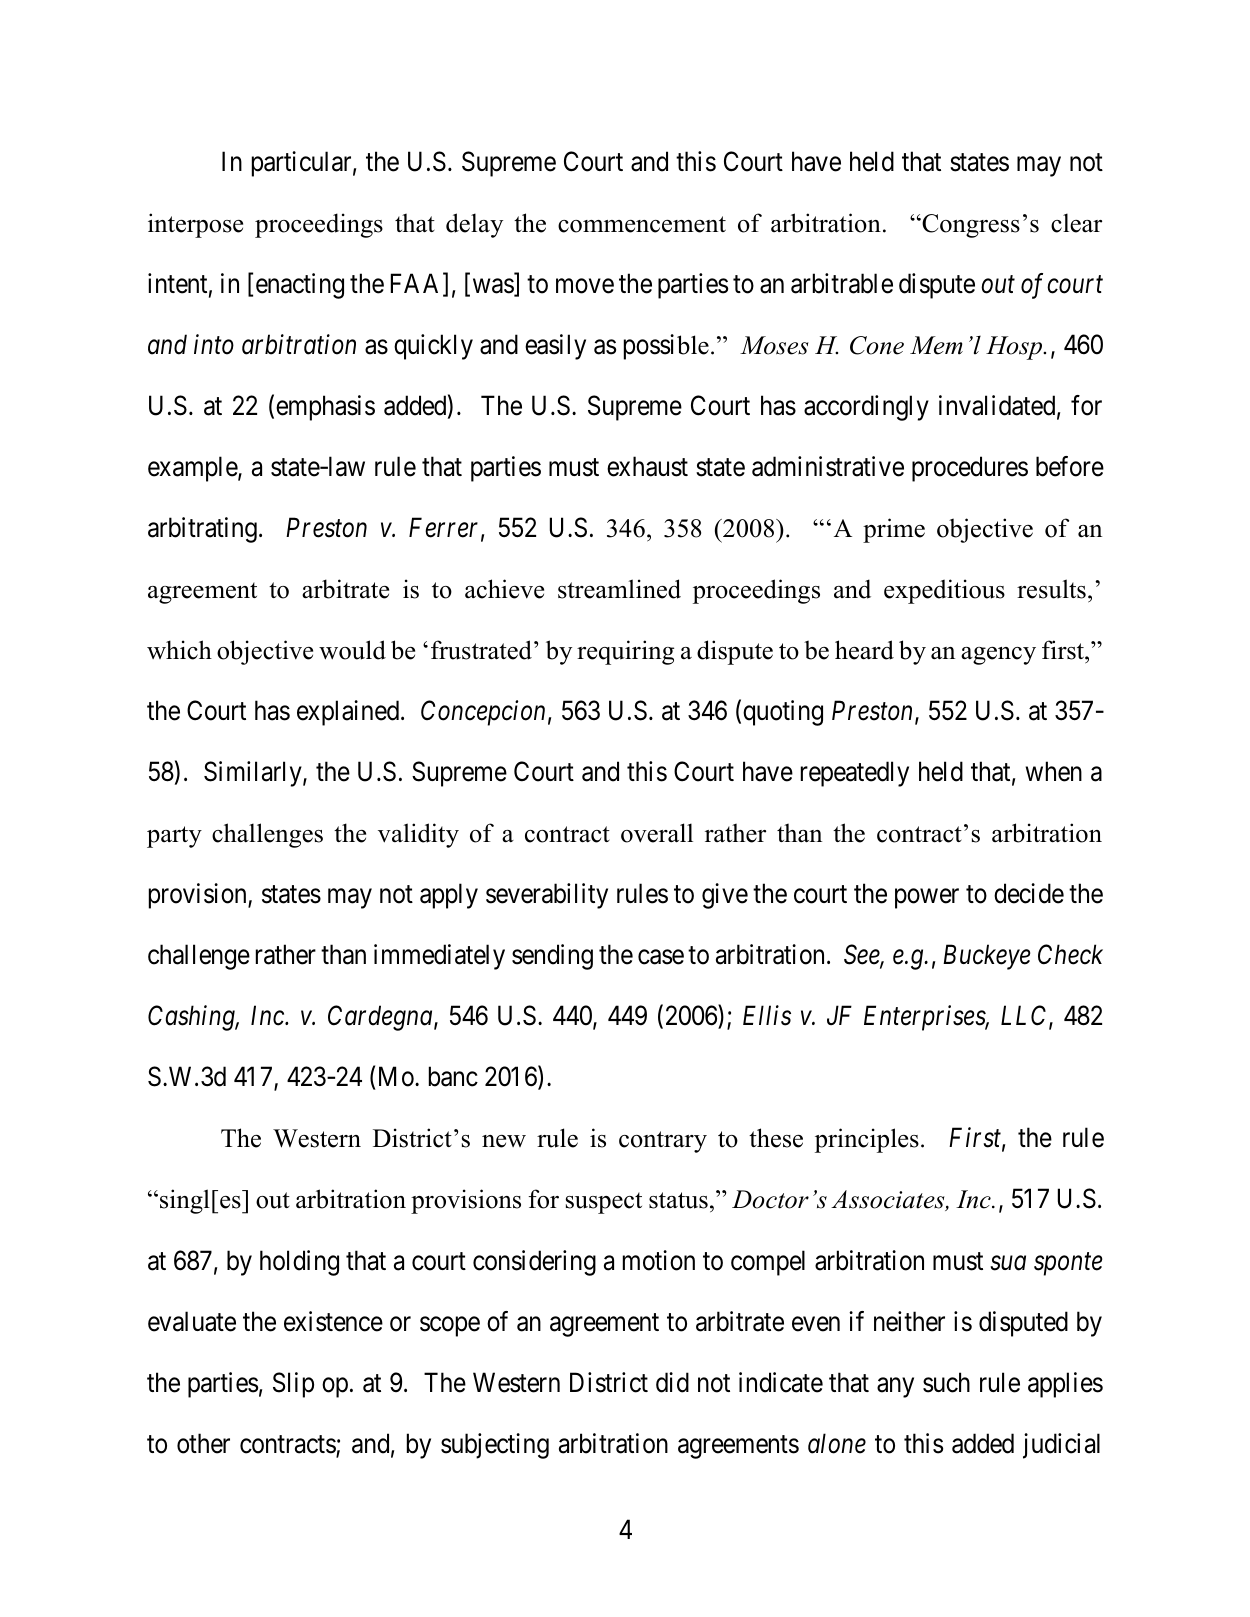  I want to click on power, so click(927, 899).
